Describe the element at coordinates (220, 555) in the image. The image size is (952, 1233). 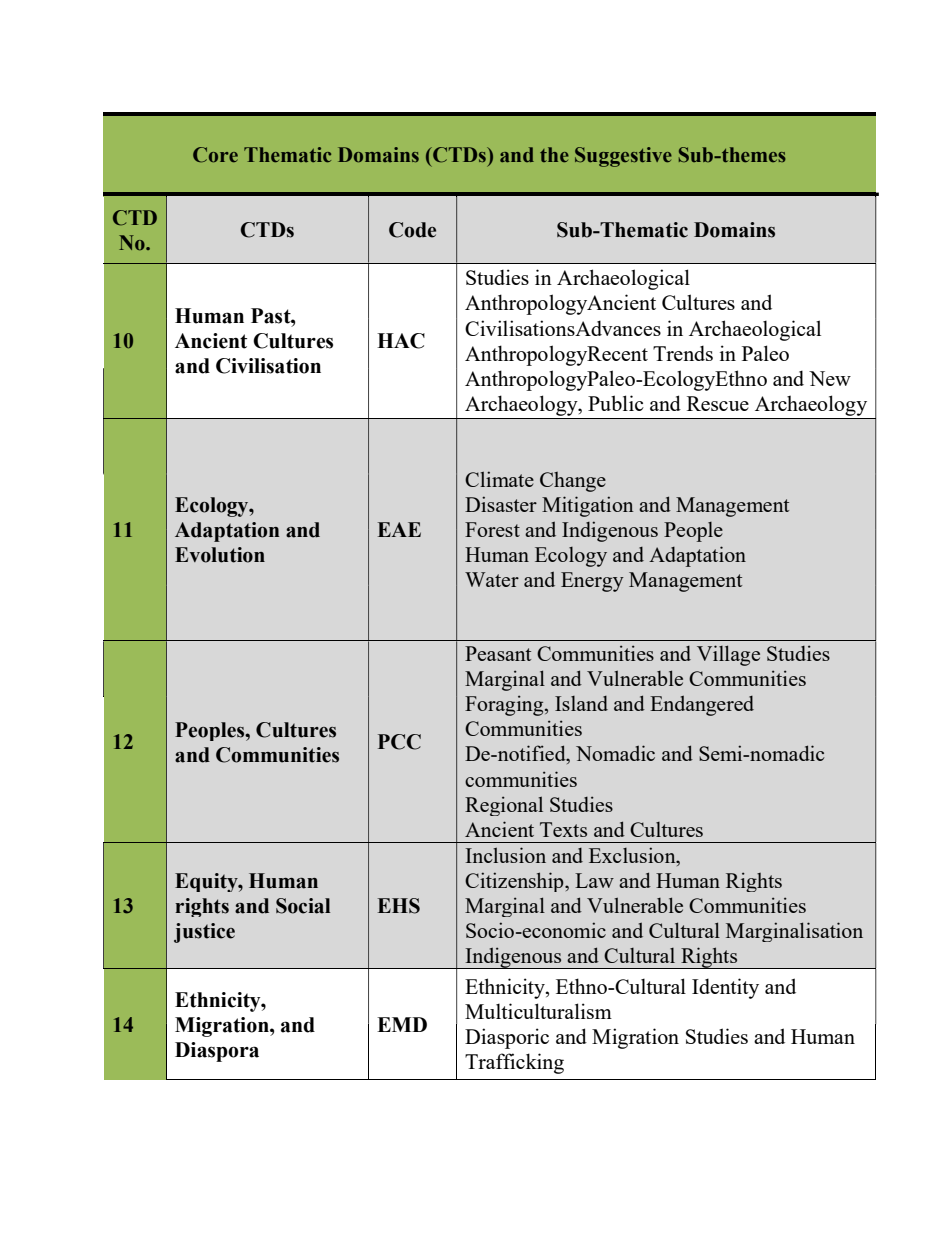
I see `Evolution` at that location.
